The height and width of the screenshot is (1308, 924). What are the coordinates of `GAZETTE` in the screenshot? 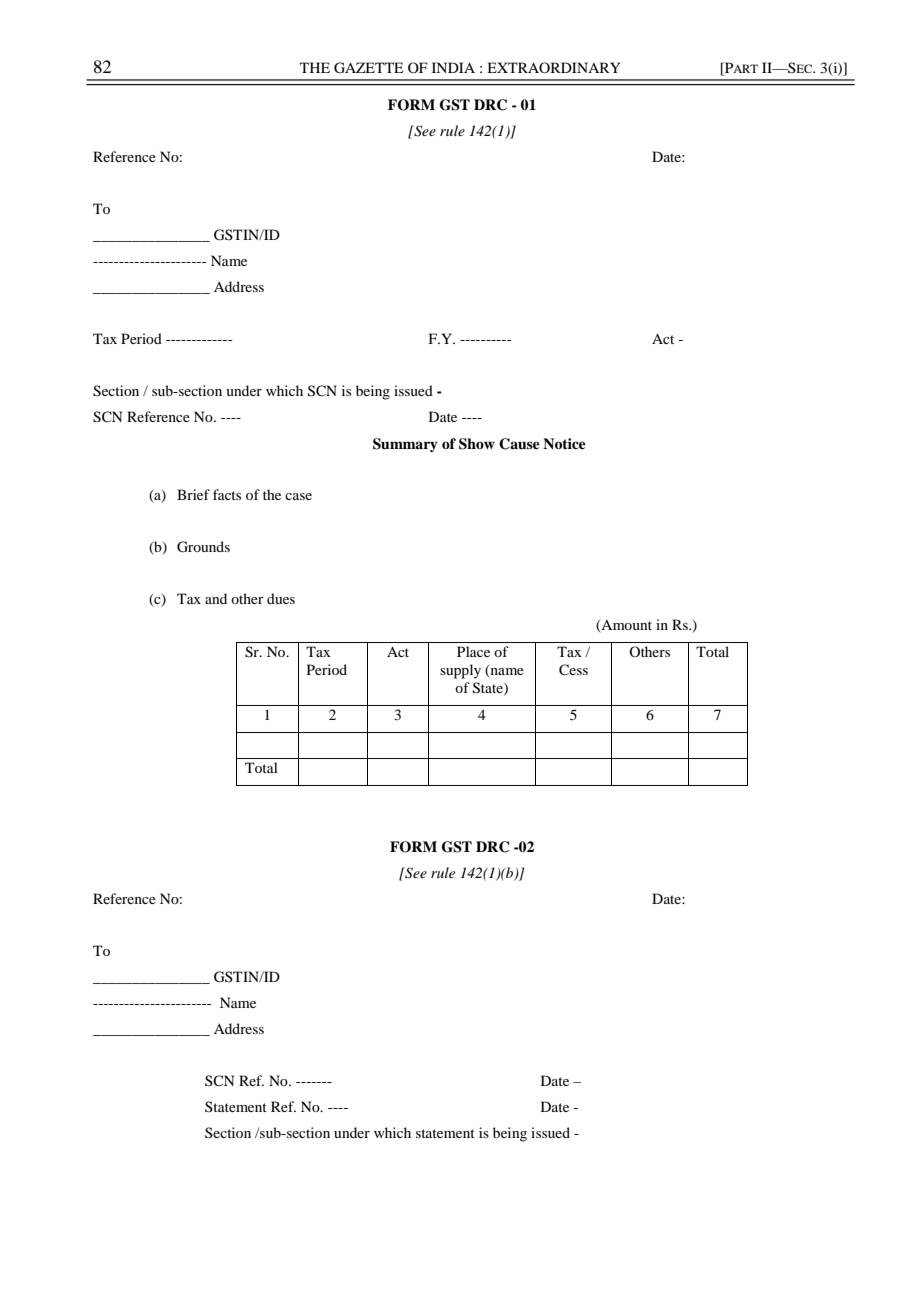 It's located at (368, 68).
